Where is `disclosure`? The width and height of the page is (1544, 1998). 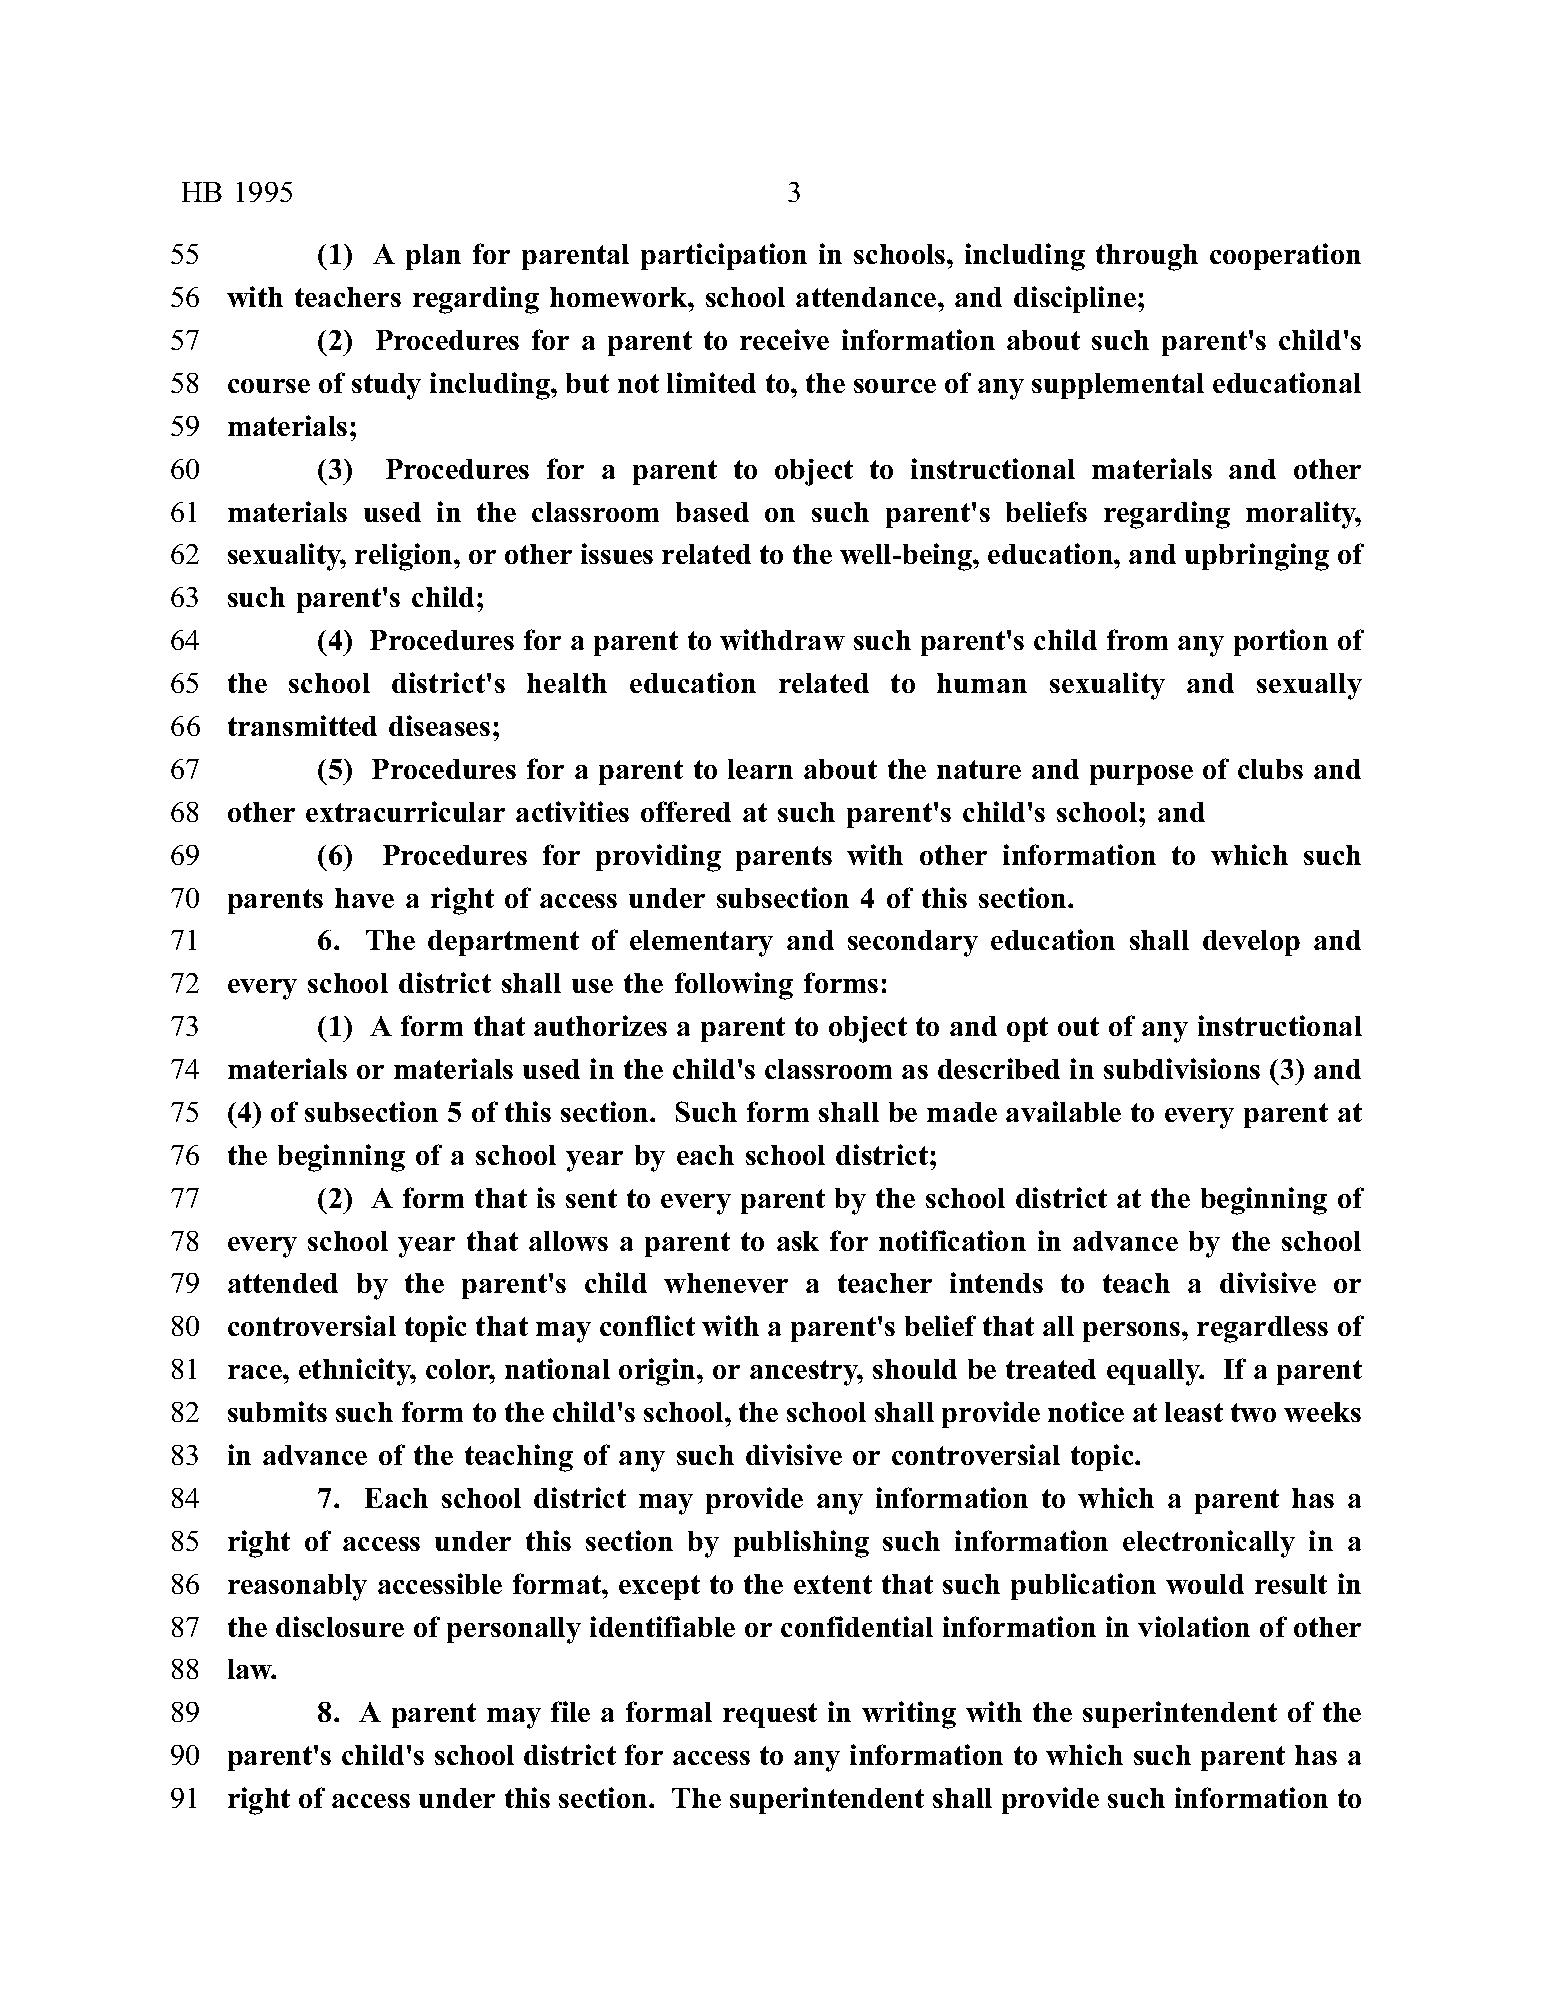 disclosure is located at coordinates (340, 1626).
